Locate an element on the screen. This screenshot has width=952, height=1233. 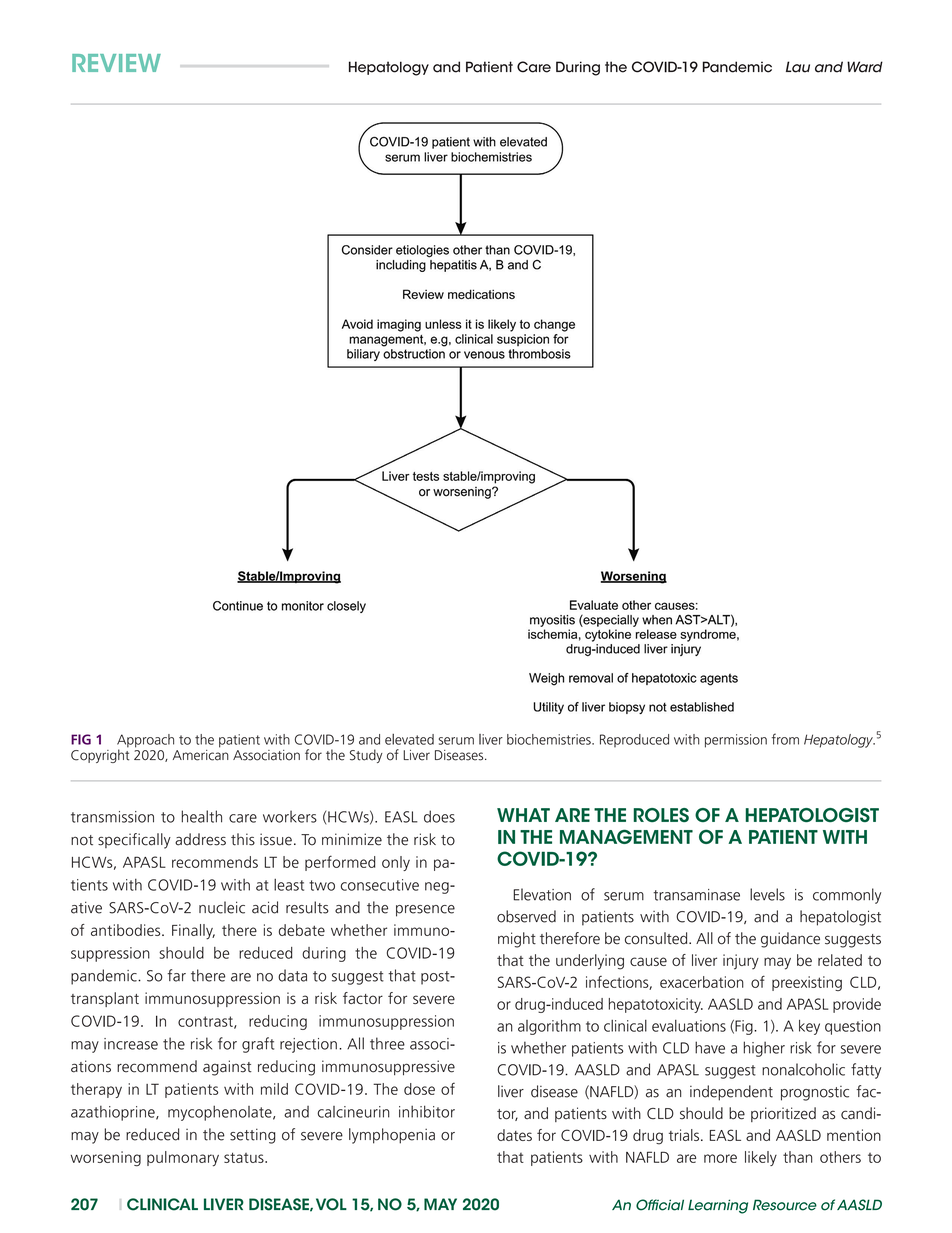
permission is located at coordinates (736, 741).
